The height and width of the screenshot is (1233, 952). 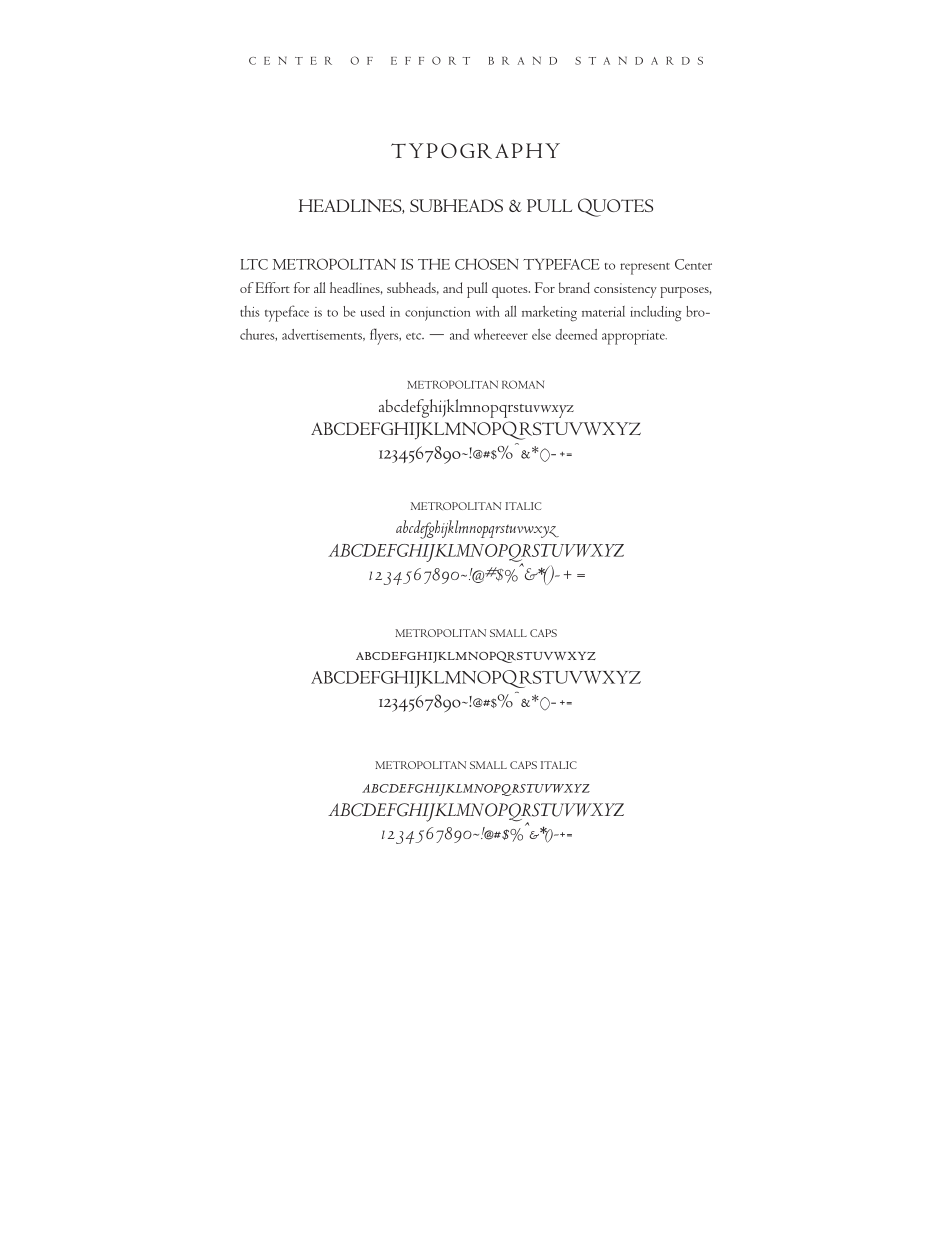 I want to click on flyers, so click(x=385, y=336).
